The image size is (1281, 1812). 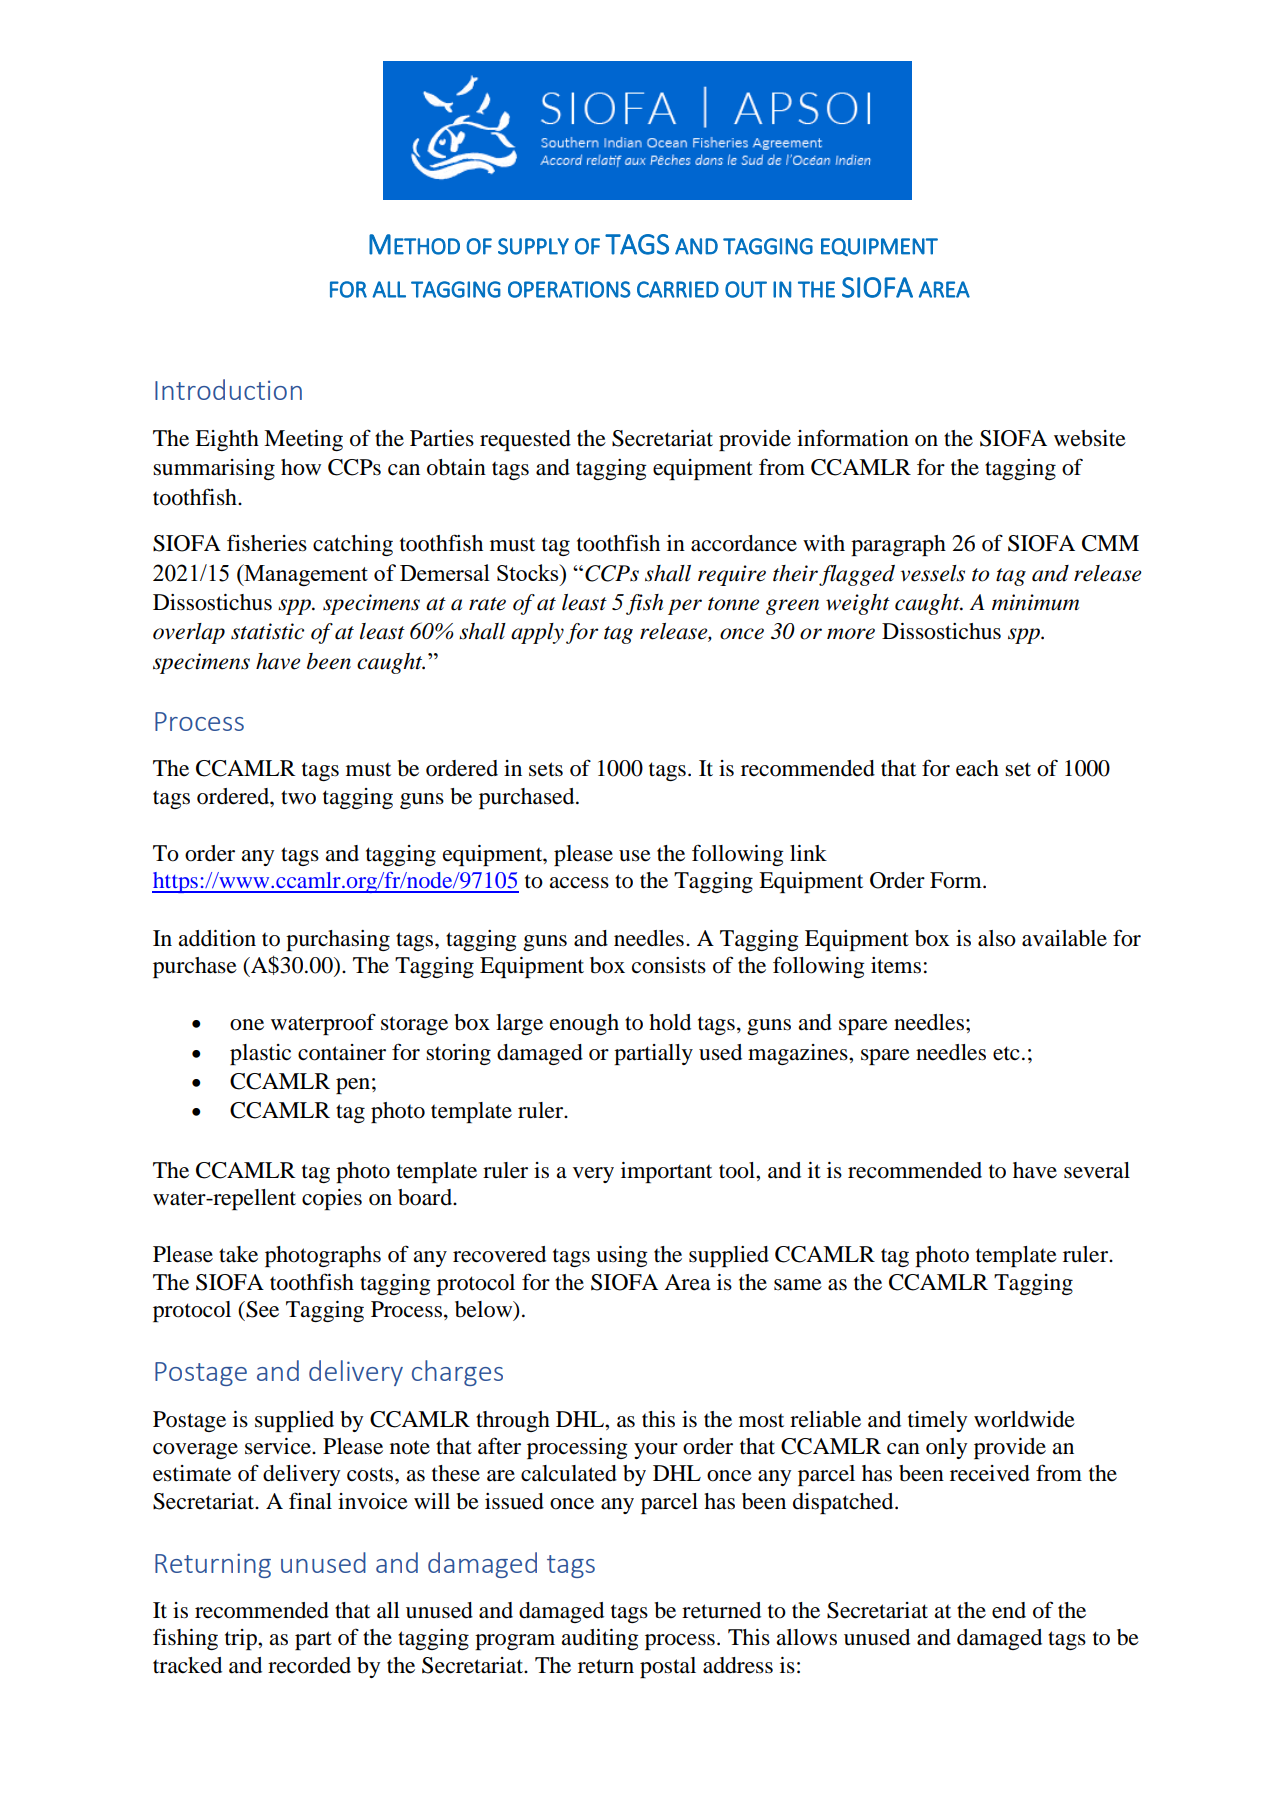 What do you see at coordinates (977, 768) in the screenshot?
I see `each` at bounding box center [977, 768].
